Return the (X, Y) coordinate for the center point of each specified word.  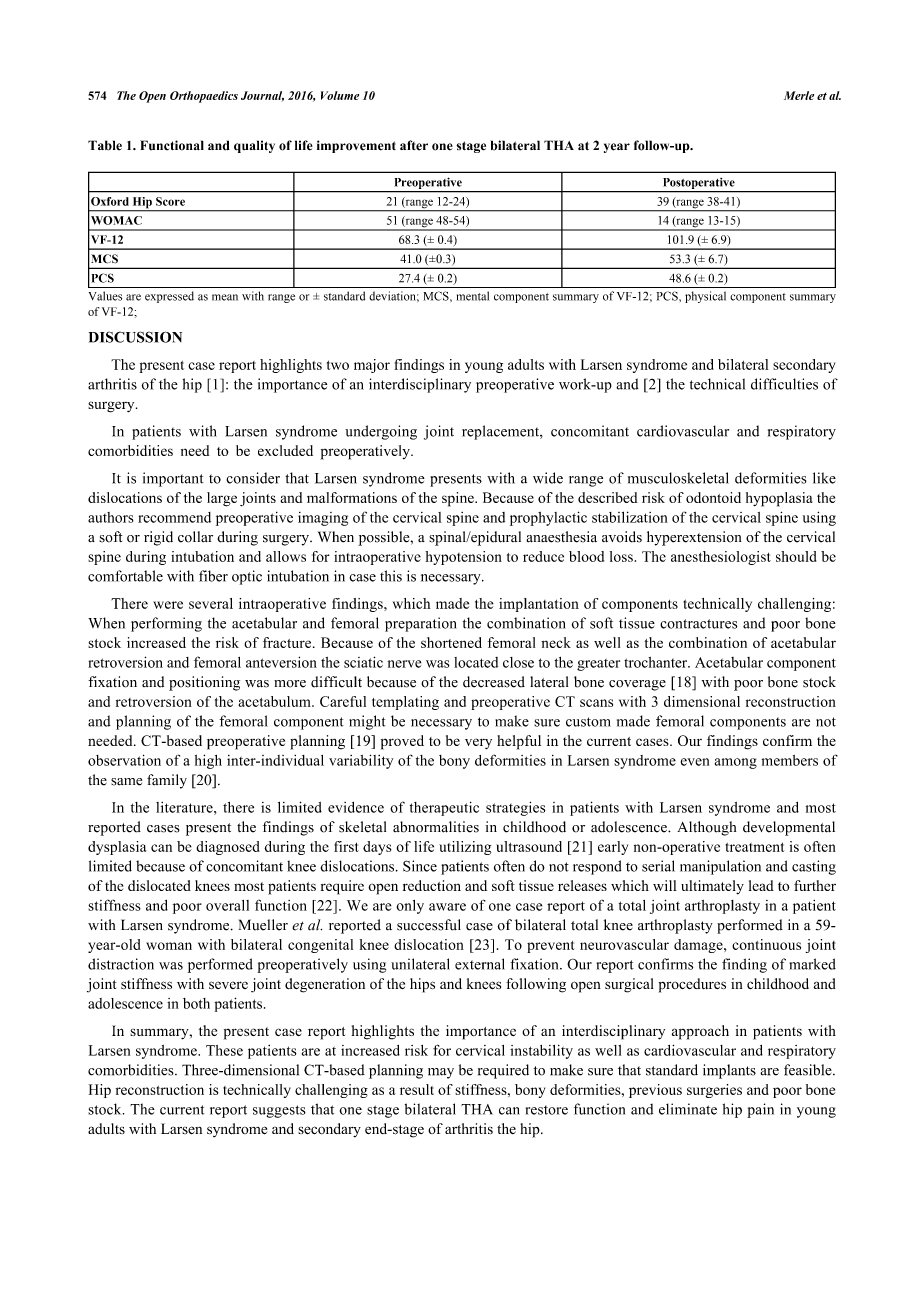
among (736, 763)
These (224, 1050)
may (441, 1073)
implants (729, 1071)
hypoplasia (779, 499)
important (173, 479)
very (478, 743)
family (167, 781)
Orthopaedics (204, 97)
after (414, 145)
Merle (799, 95)
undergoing (381, 432)
